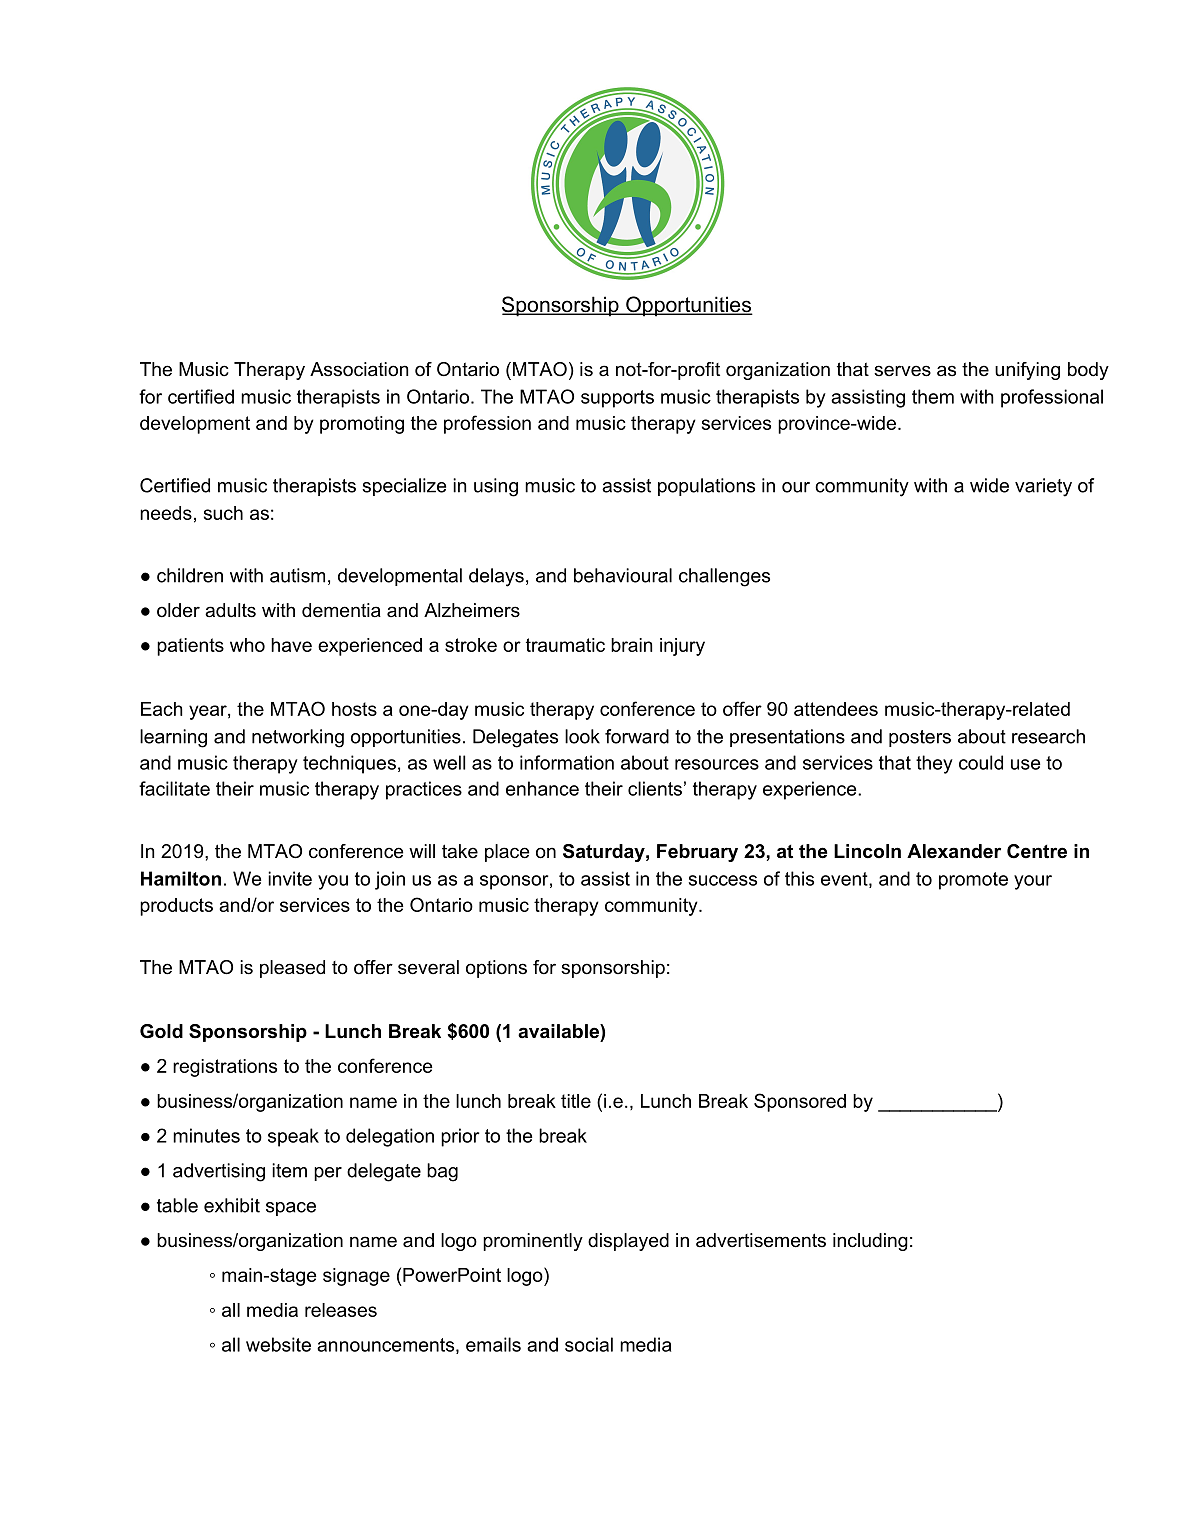 This document has height=1533, width=1185. I want to click on February, so click(697, 853).
